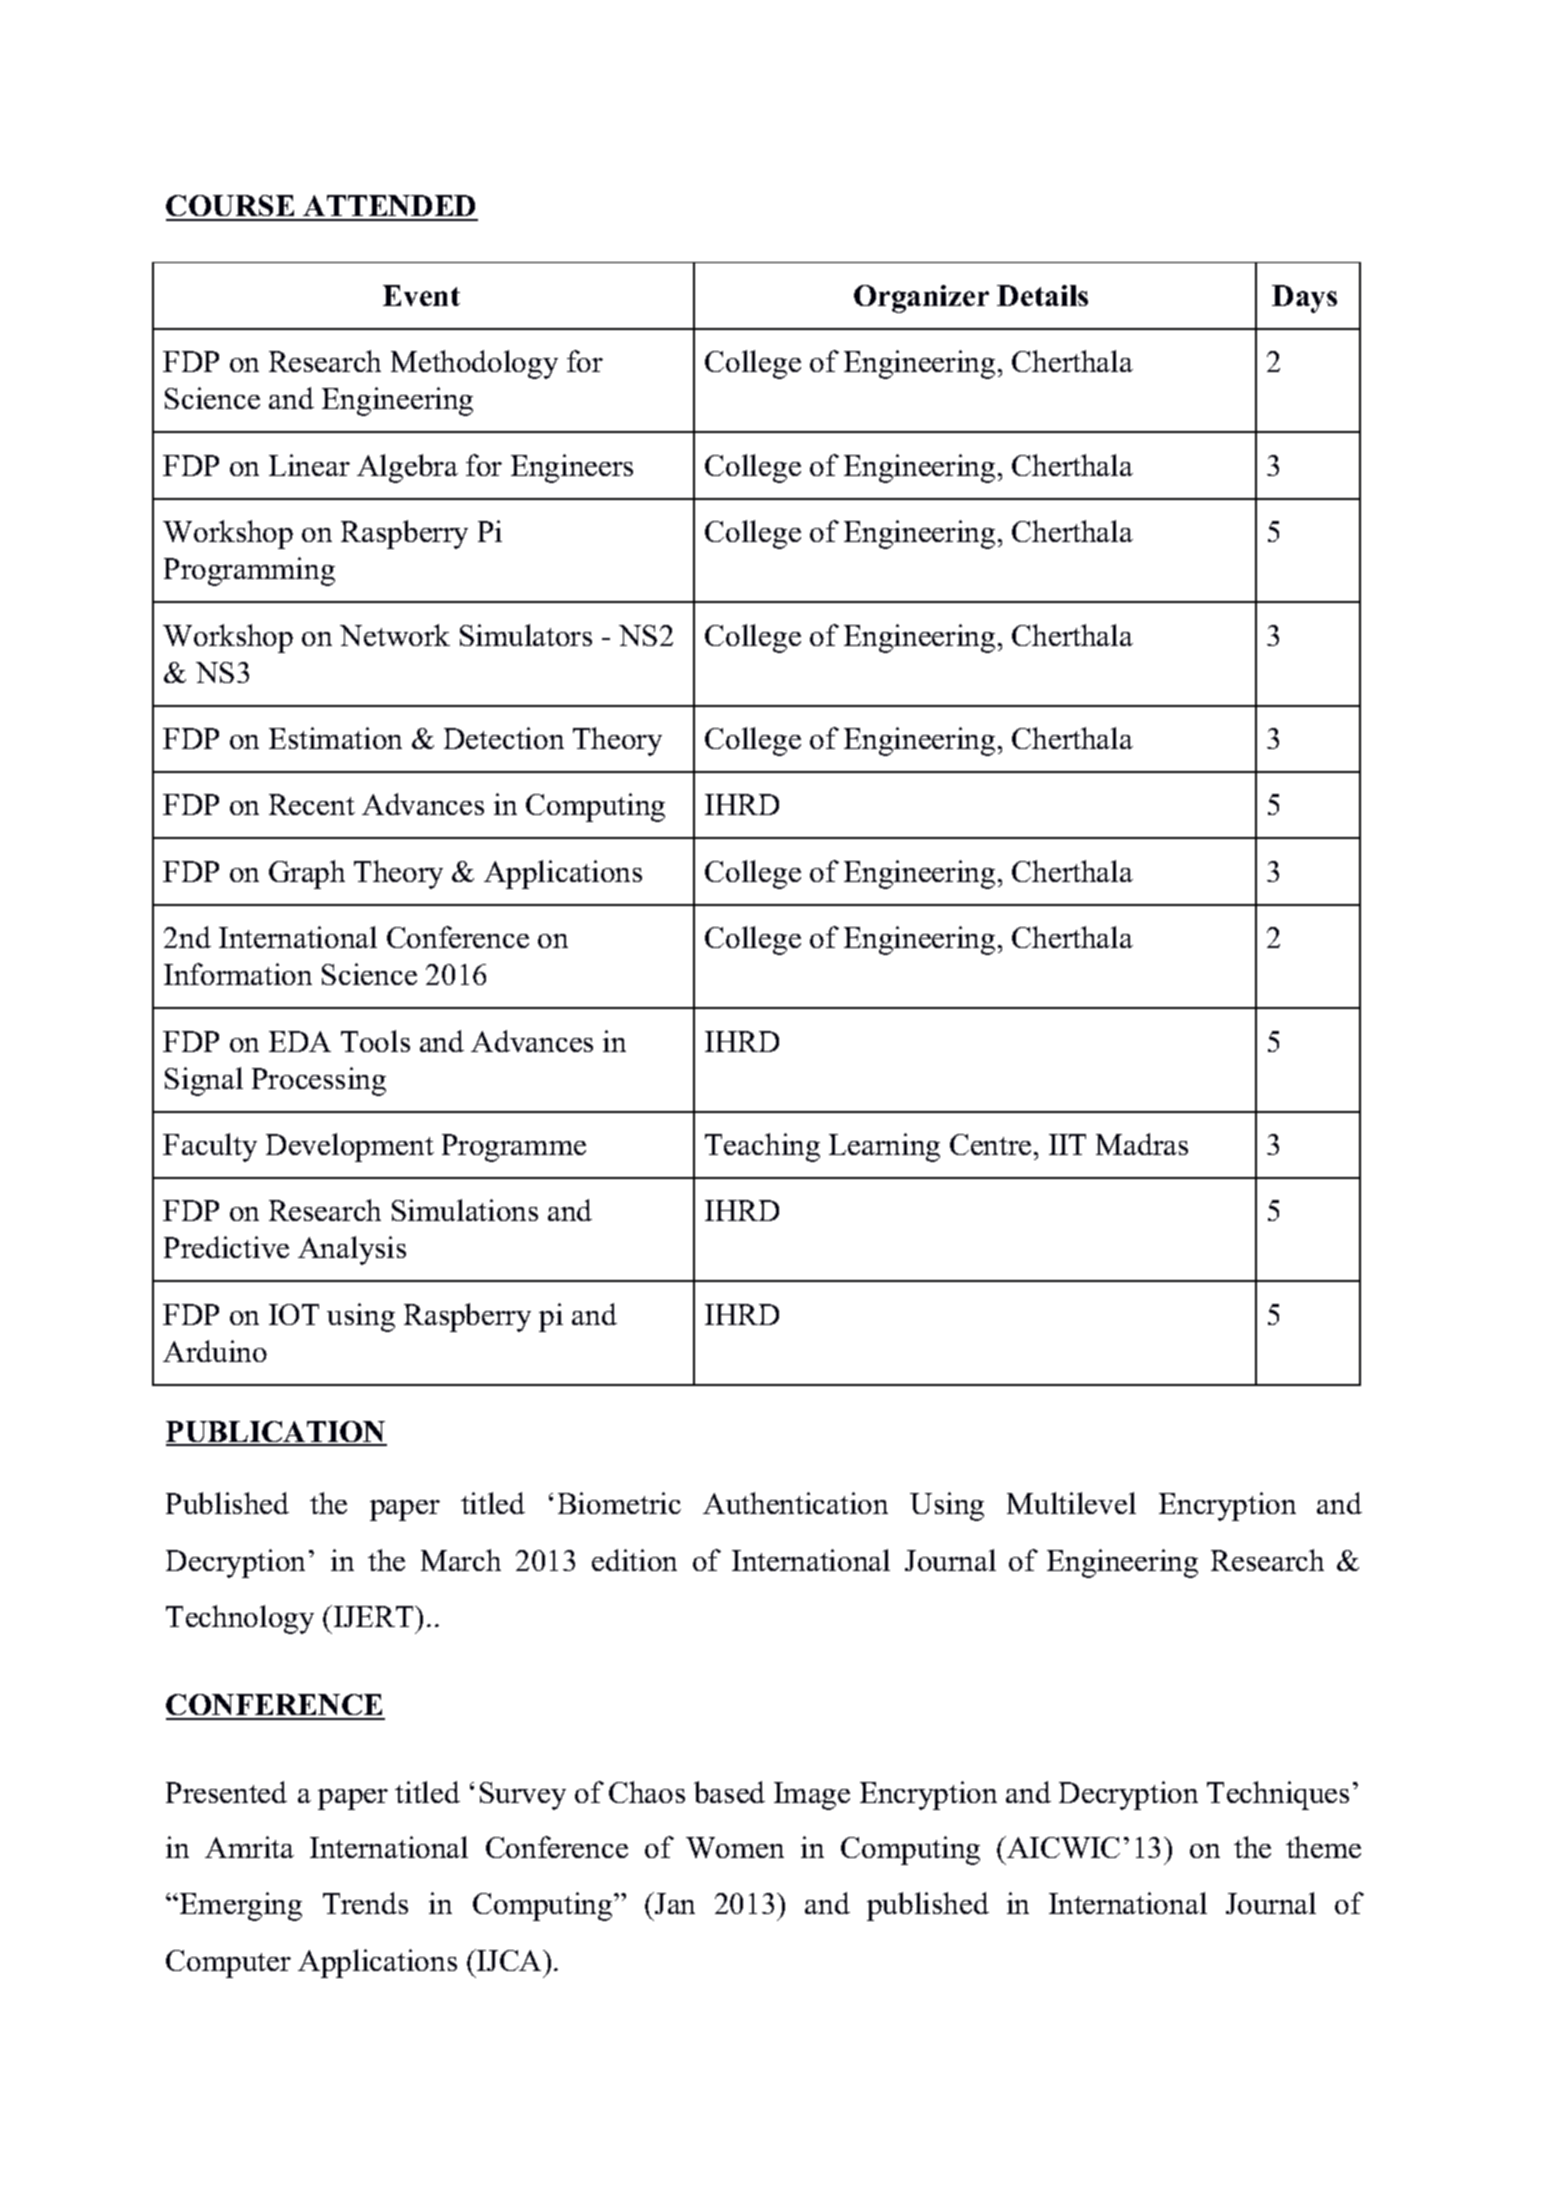  What do you see at coordinates (1304, 299) in the page?
I see `Days` at bounding box center [1304, 299].
